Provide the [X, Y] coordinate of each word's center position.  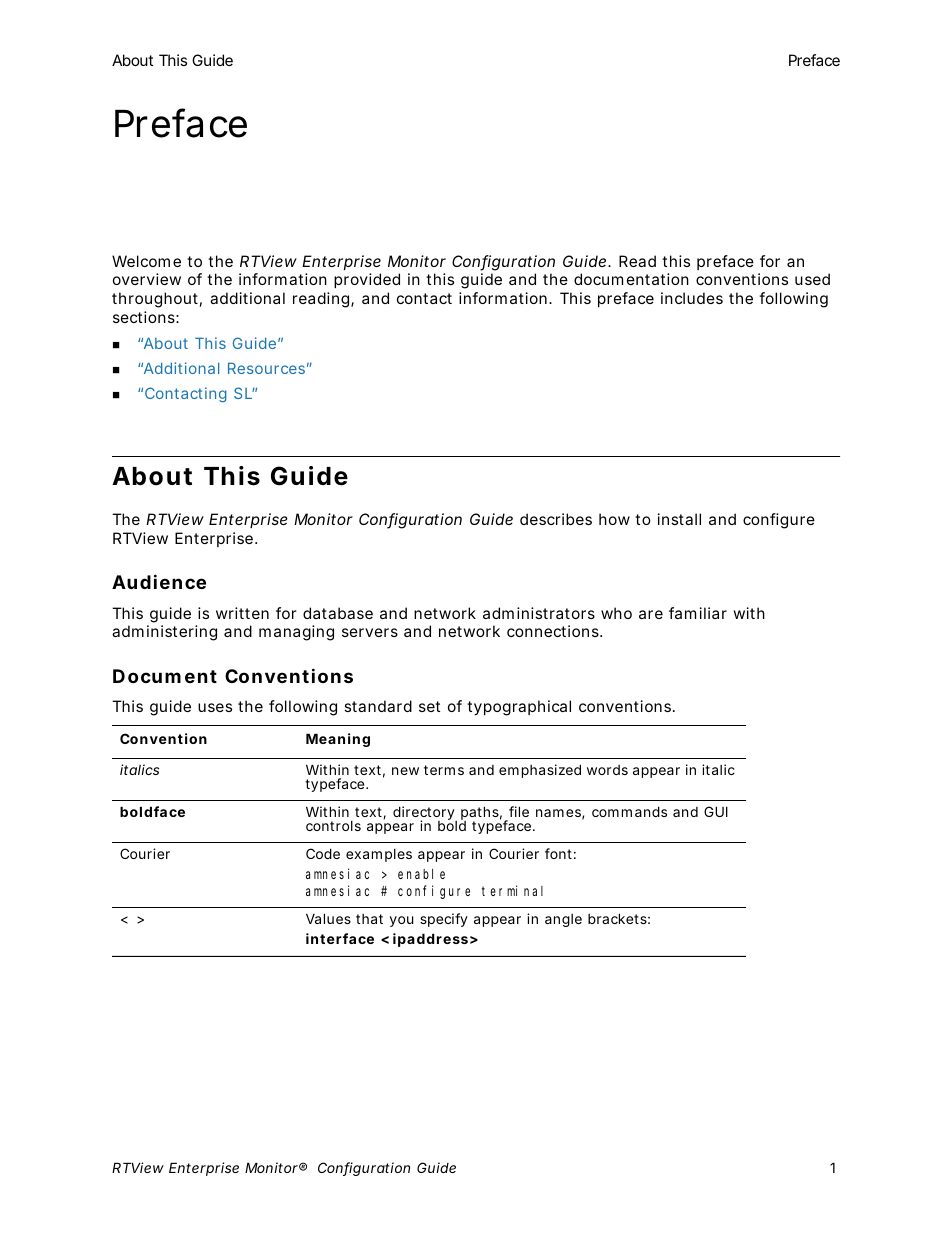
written [242, 613]
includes [692, 298]
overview [147, 279]
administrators [539, 613]
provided [367, 280]
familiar [698, 613]
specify [444, 920]
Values [328, 918]
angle [563, 920]
